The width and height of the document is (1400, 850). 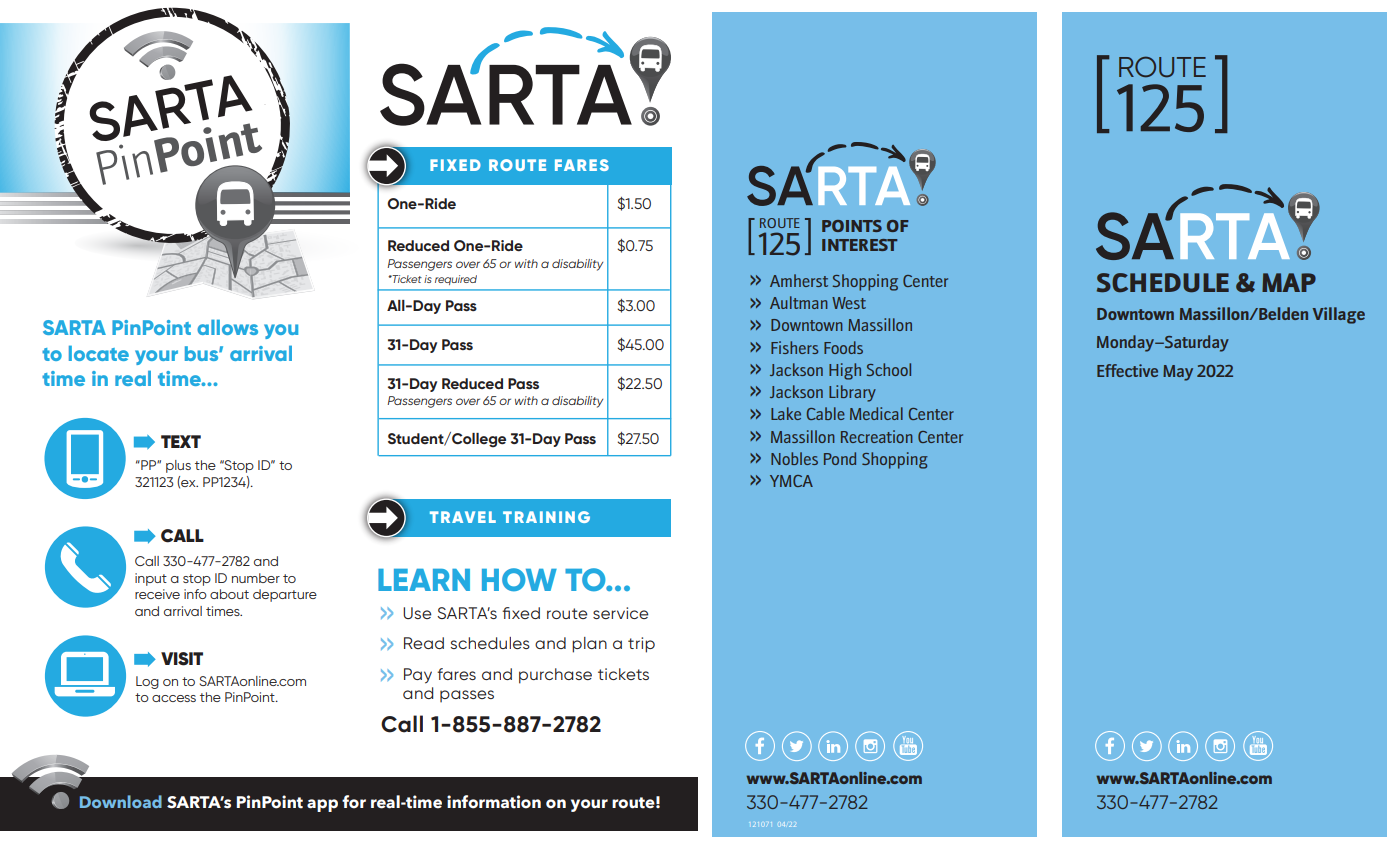 What do you see at coordinates (178, 466) in the document?
I see `plus` at bounding box center [178, 466].
